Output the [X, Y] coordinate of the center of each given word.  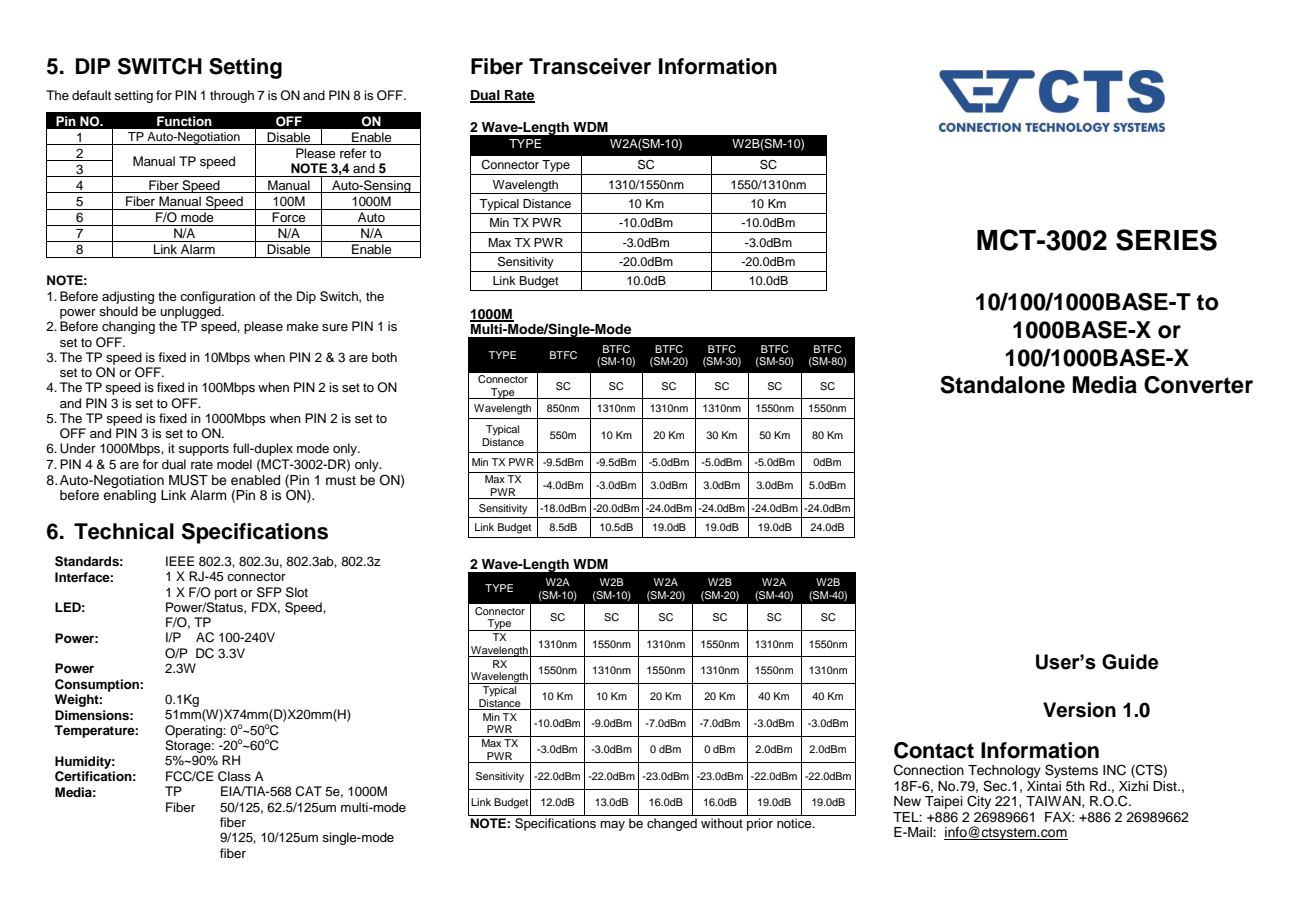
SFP [269, 592]
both [384, 357]
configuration [217, 297]
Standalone [1002, 385]
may [612, 826]
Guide [1130, 662]
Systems [1071, 771]
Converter [1198, 385]
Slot [297, 592]
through [232, 96]
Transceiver [590, 66]
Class [234, 776]
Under [78, 448]
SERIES [1166, 240]
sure [335, 327]
